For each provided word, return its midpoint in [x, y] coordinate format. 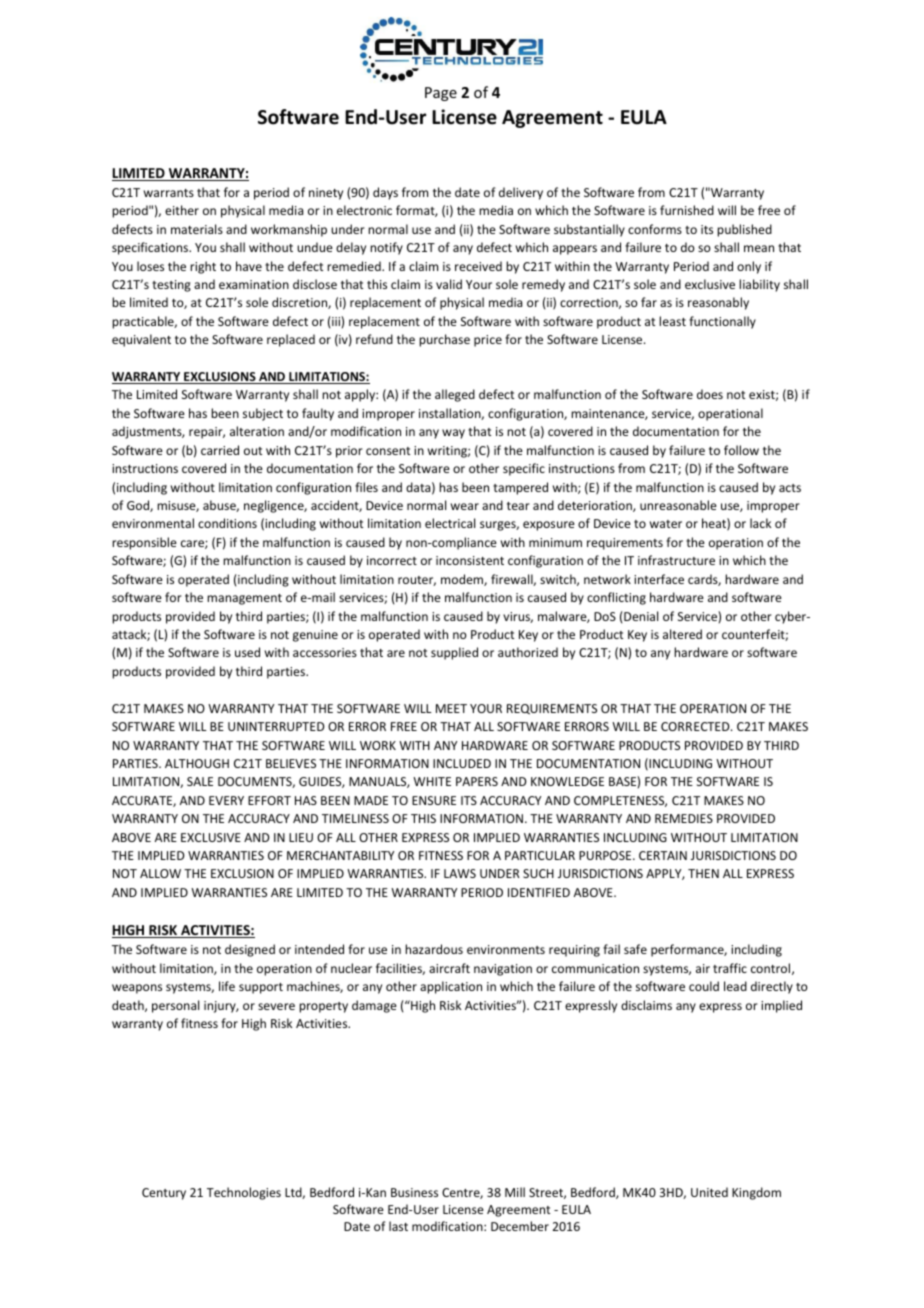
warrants [169, 193]
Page [441, 94]
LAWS [460, 873]
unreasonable [678, 505]
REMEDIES [684, 818]
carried [220, 450]
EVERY [226, 800]
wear [465, 506]
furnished [687, 210]
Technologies [244, 1193]
